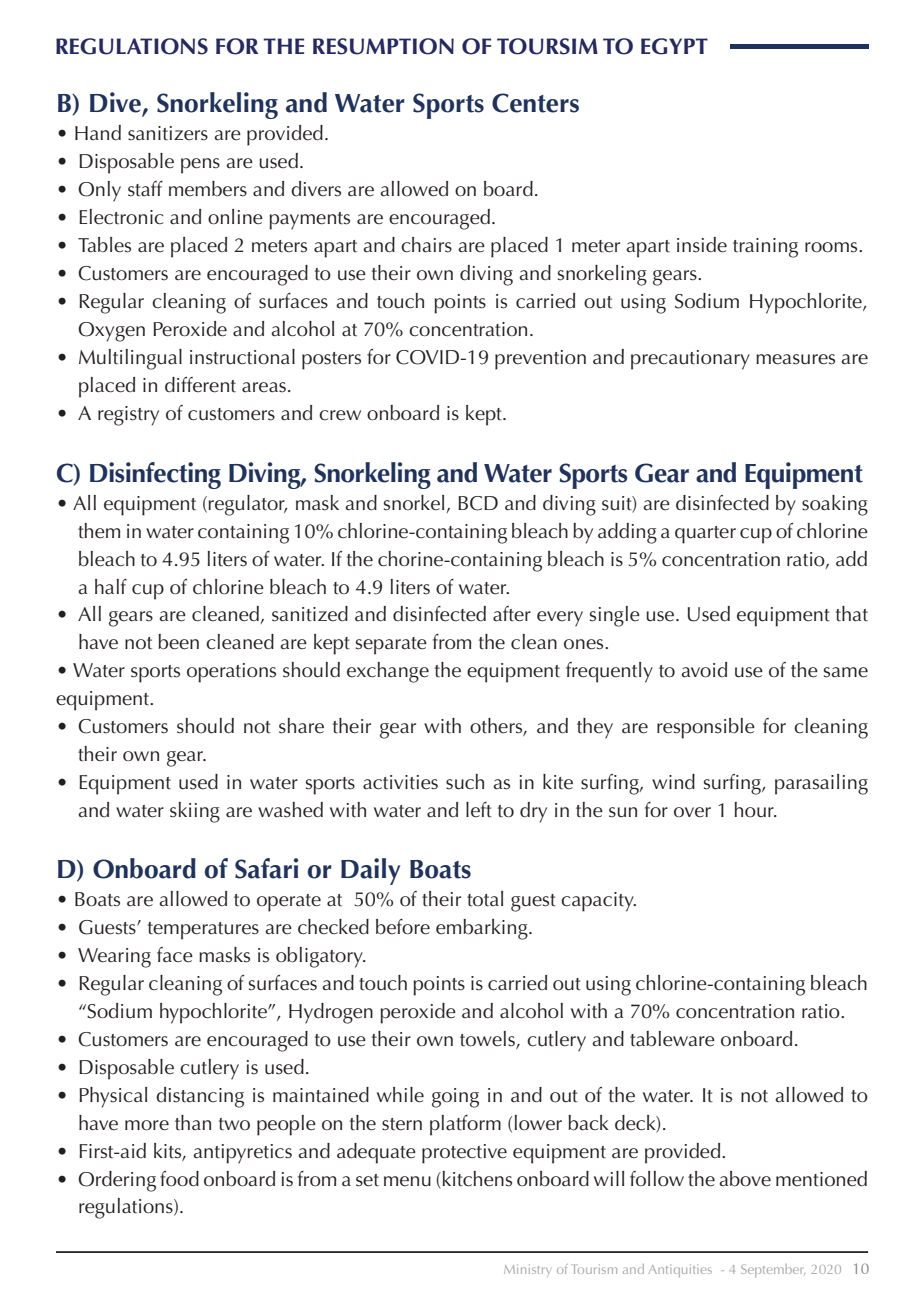 This document has width=924, height=1308. Describe the element at coordinates (535, 103) in the document. I see `Centers` at that location.
